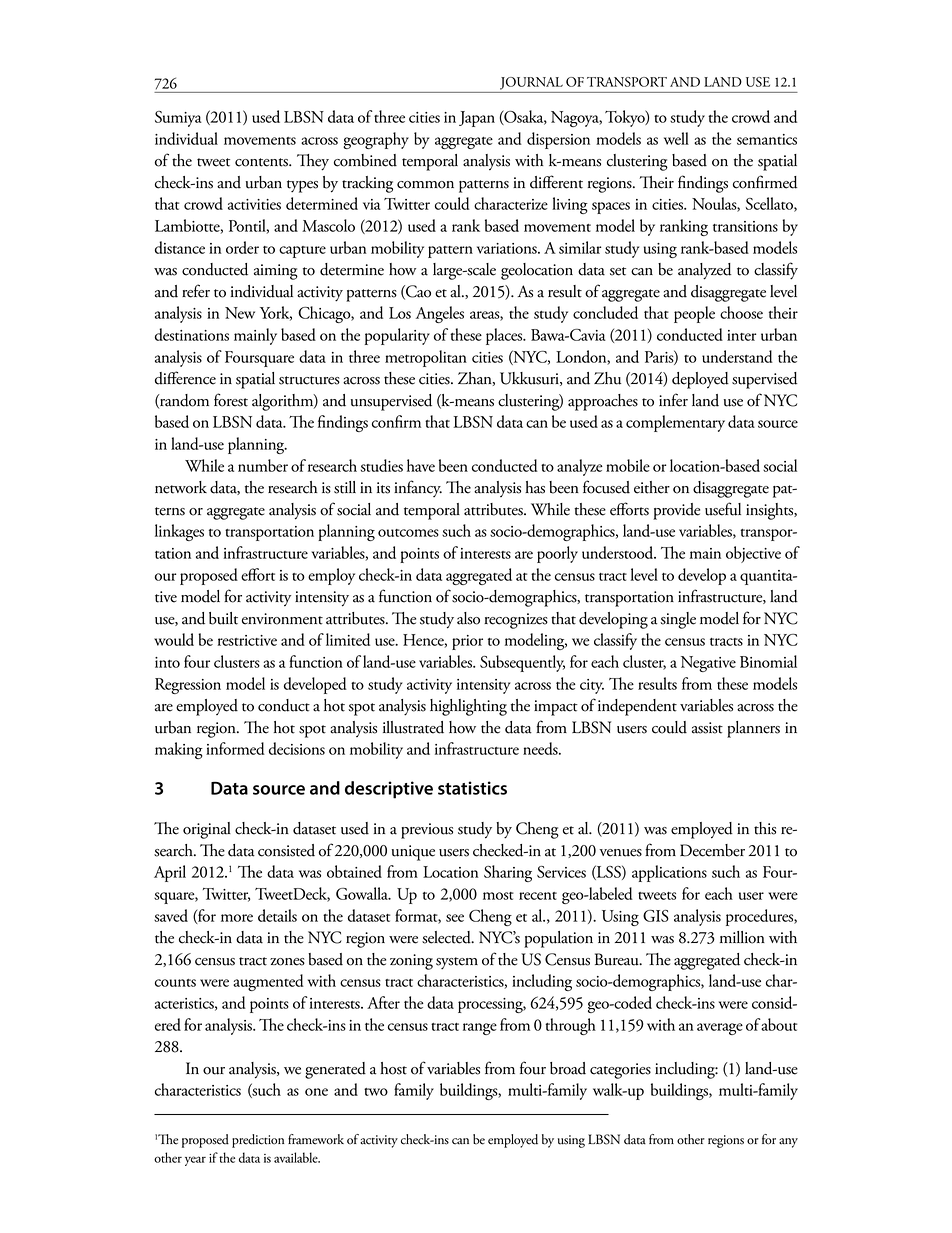  What do you see at coordinates (421, 465) in the screenshot?
I see `have` at bounding box center [421, 465].
